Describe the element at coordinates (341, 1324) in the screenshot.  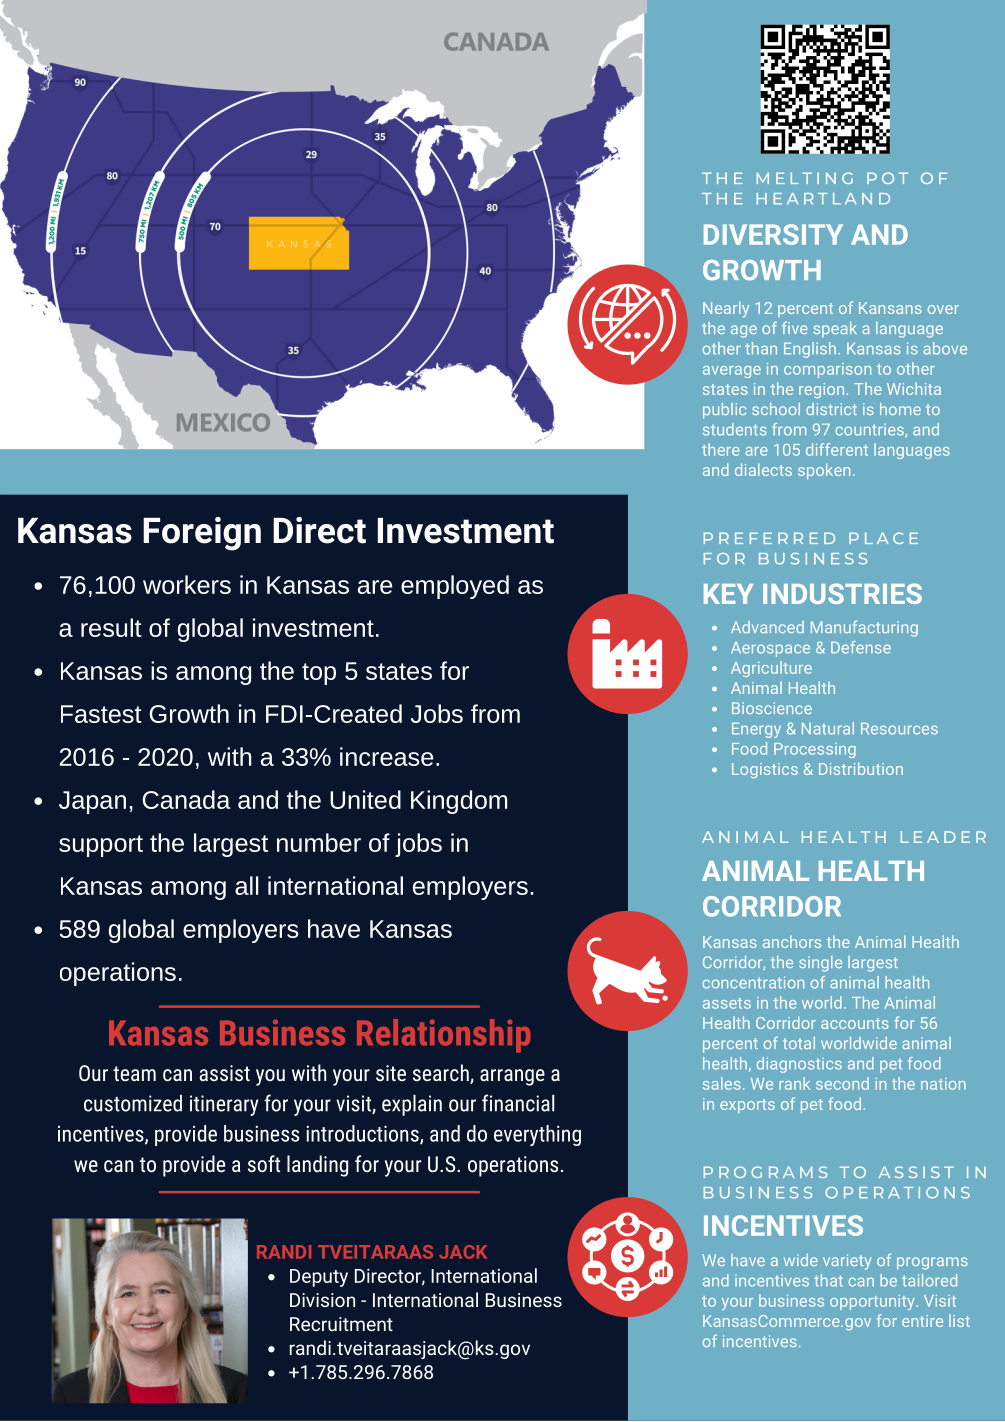
I see `Recruitment` at that location.
